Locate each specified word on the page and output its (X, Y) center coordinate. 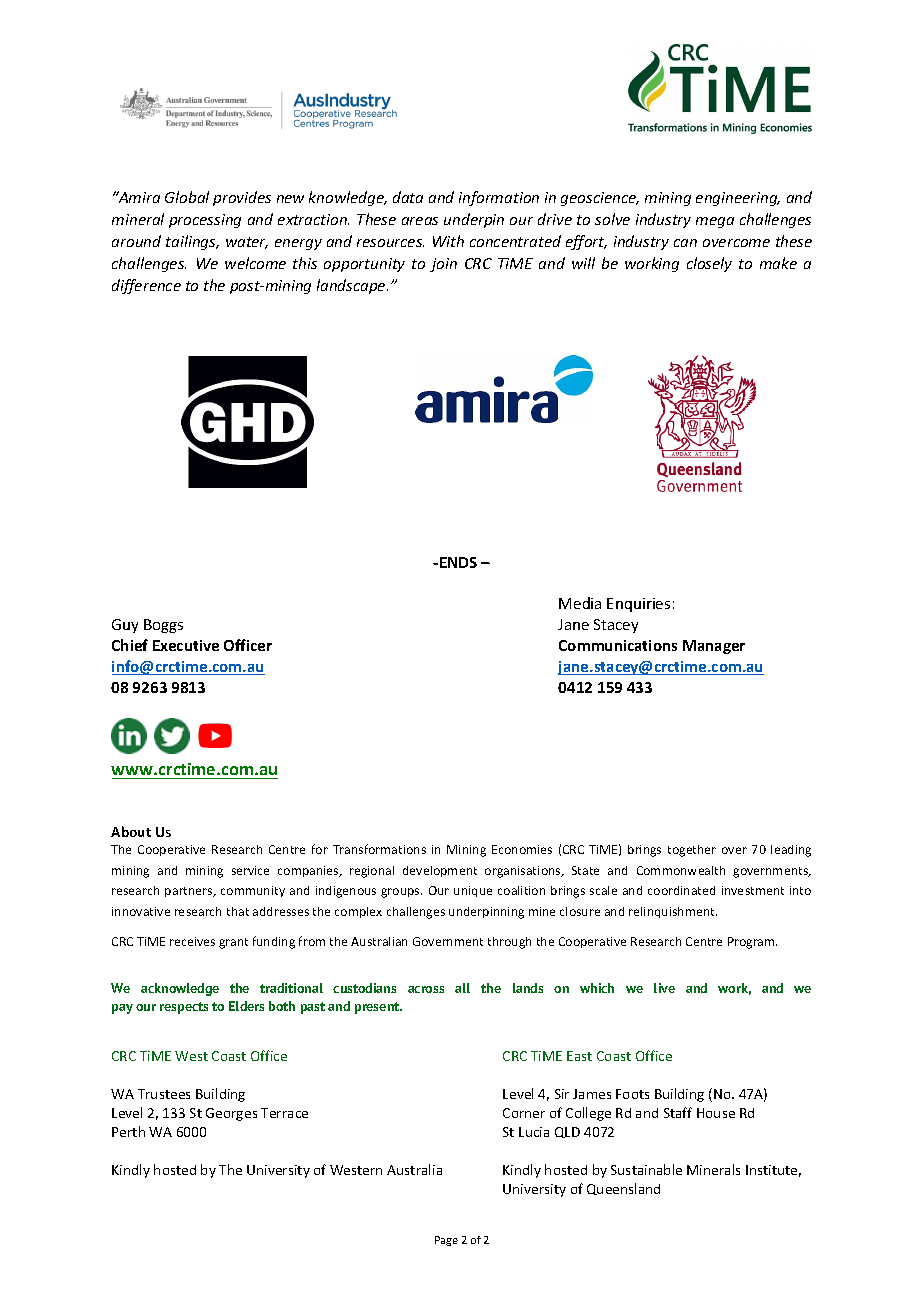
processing (205, 221)
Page (446, 1241)
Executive (186, 645)
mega (715, 222)
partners (190, 892)
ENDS (458, 562)
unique (473, 891)
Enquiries (638, 605)
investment (753, 890)
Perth (128, 1131)
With (448, 241)
